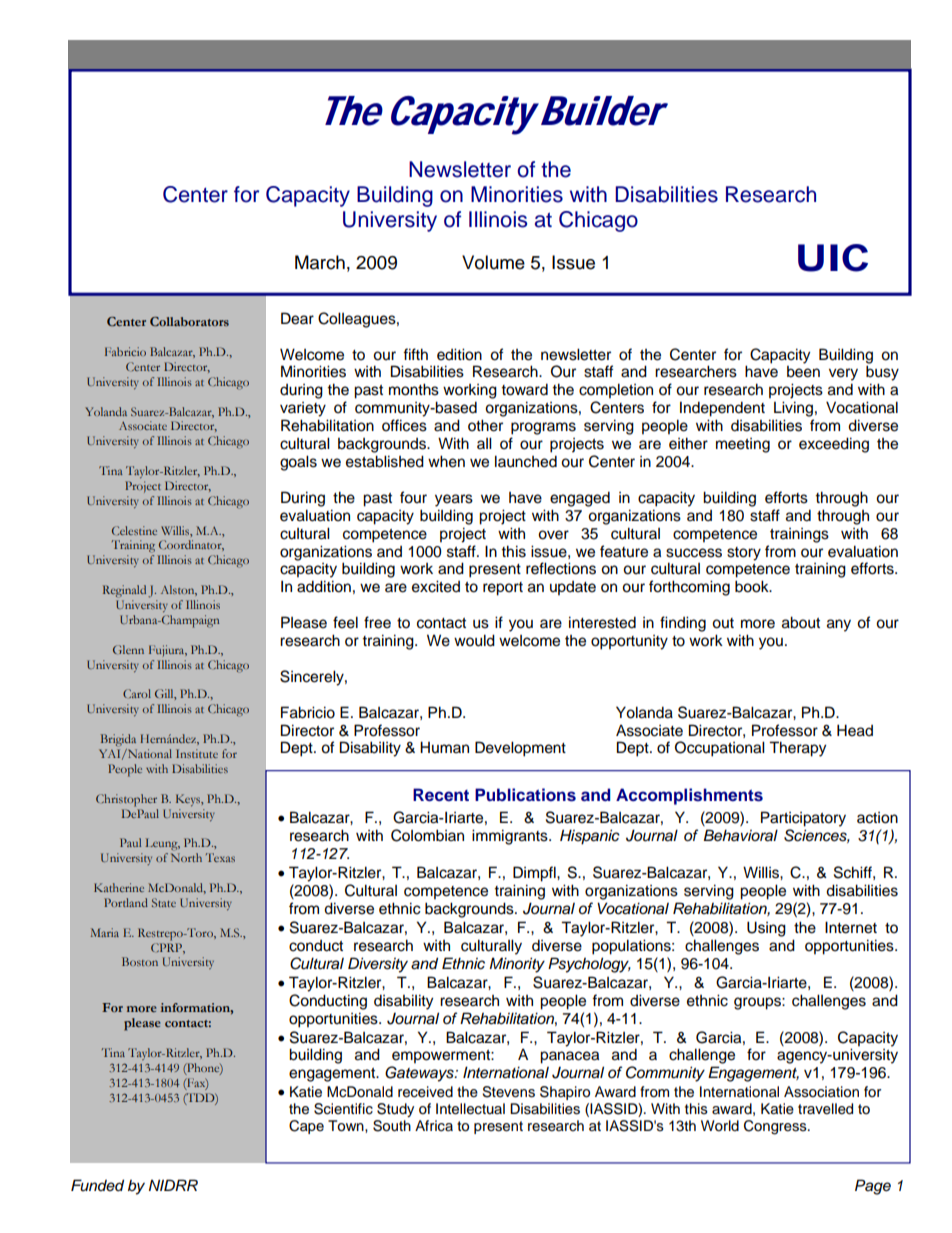 The image size is (952, 1233). I want to click on Development, so click(520, 749).
